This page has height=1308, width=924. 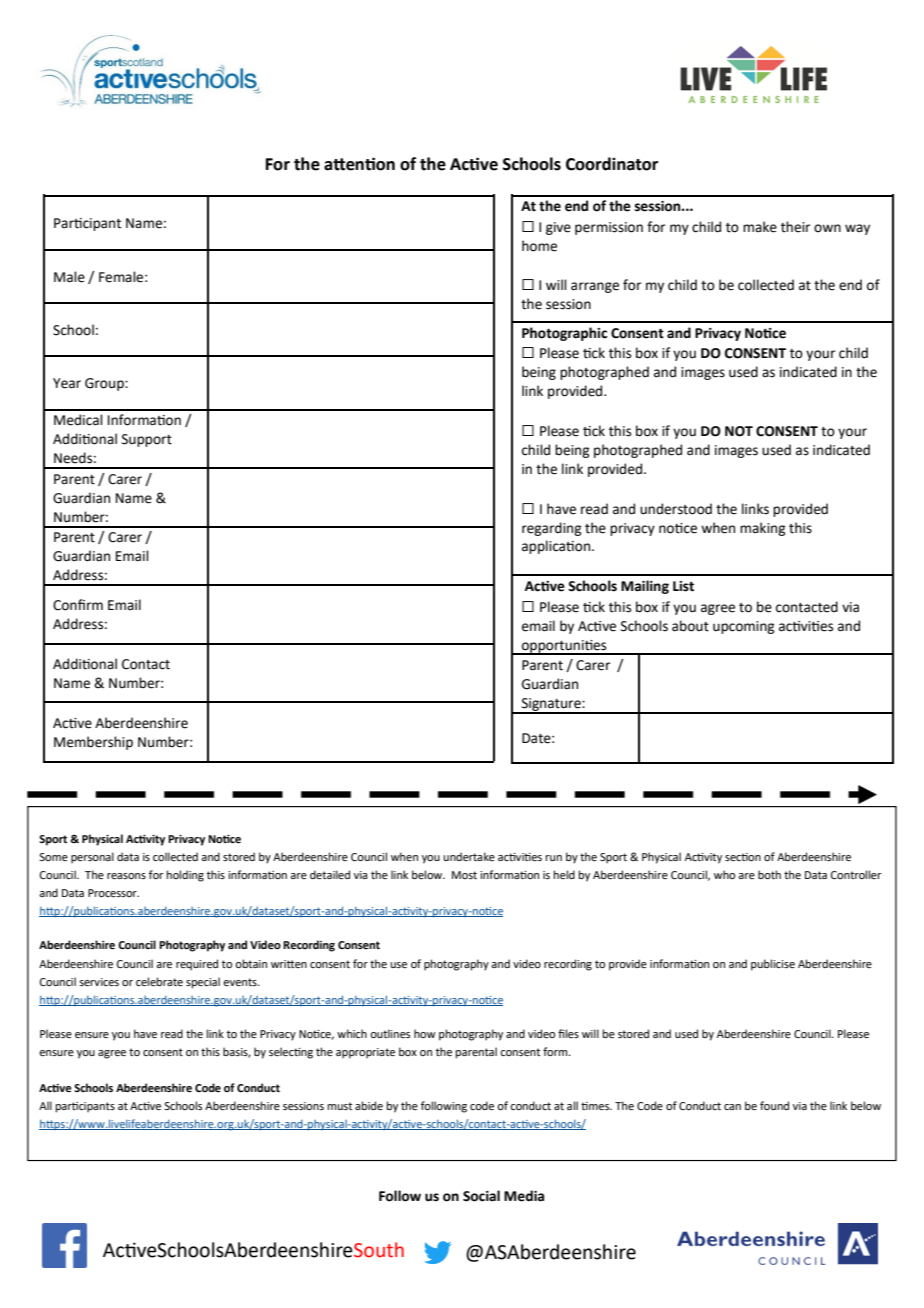 What do you see at coordinates (558, 228) in the page?
I see `give` at bounding box center [558, 228].
